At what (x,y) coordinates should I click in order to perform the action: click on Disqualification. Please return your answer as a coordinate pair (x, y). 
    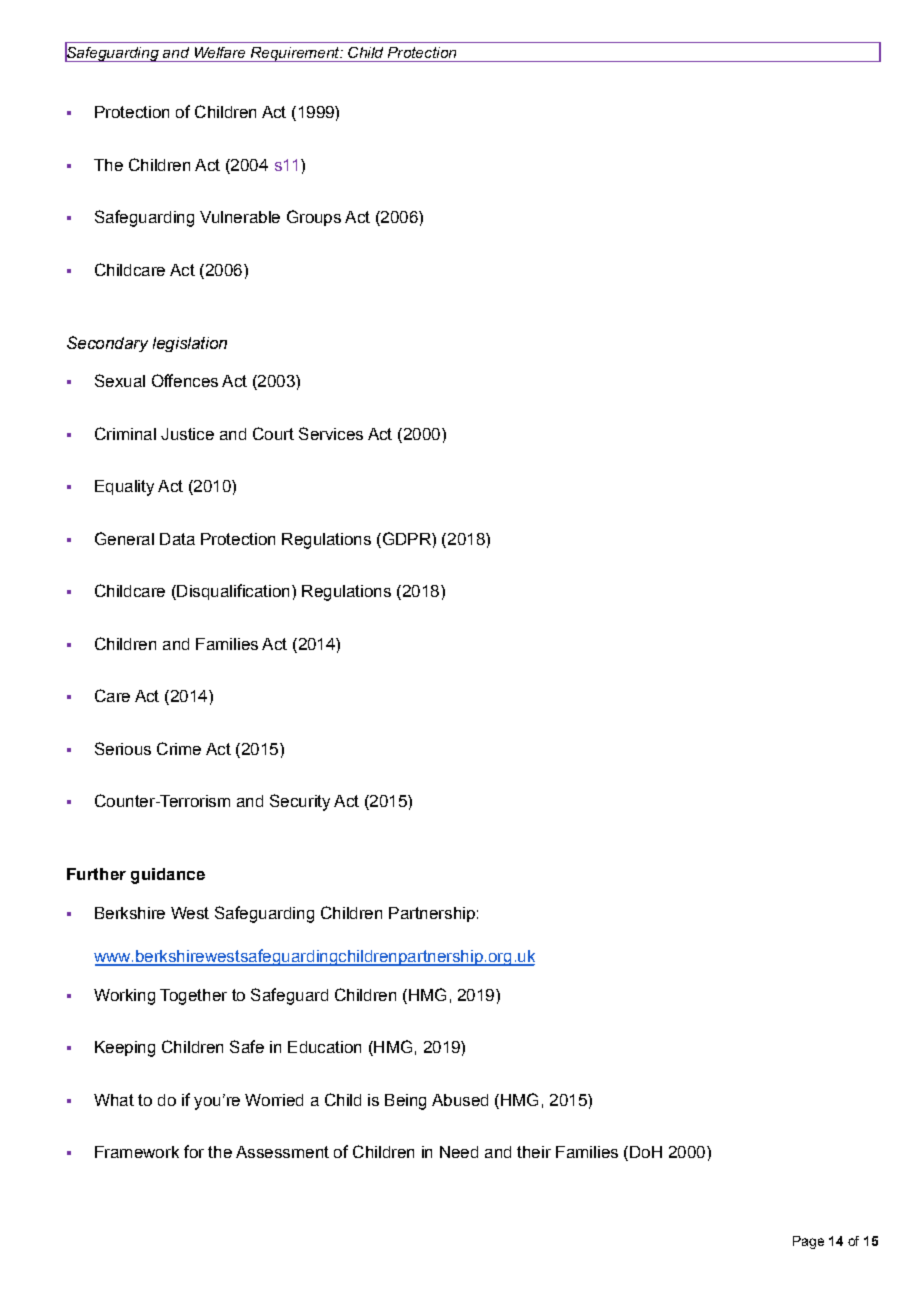
    Looking at the image, I should click on (232, 592).
